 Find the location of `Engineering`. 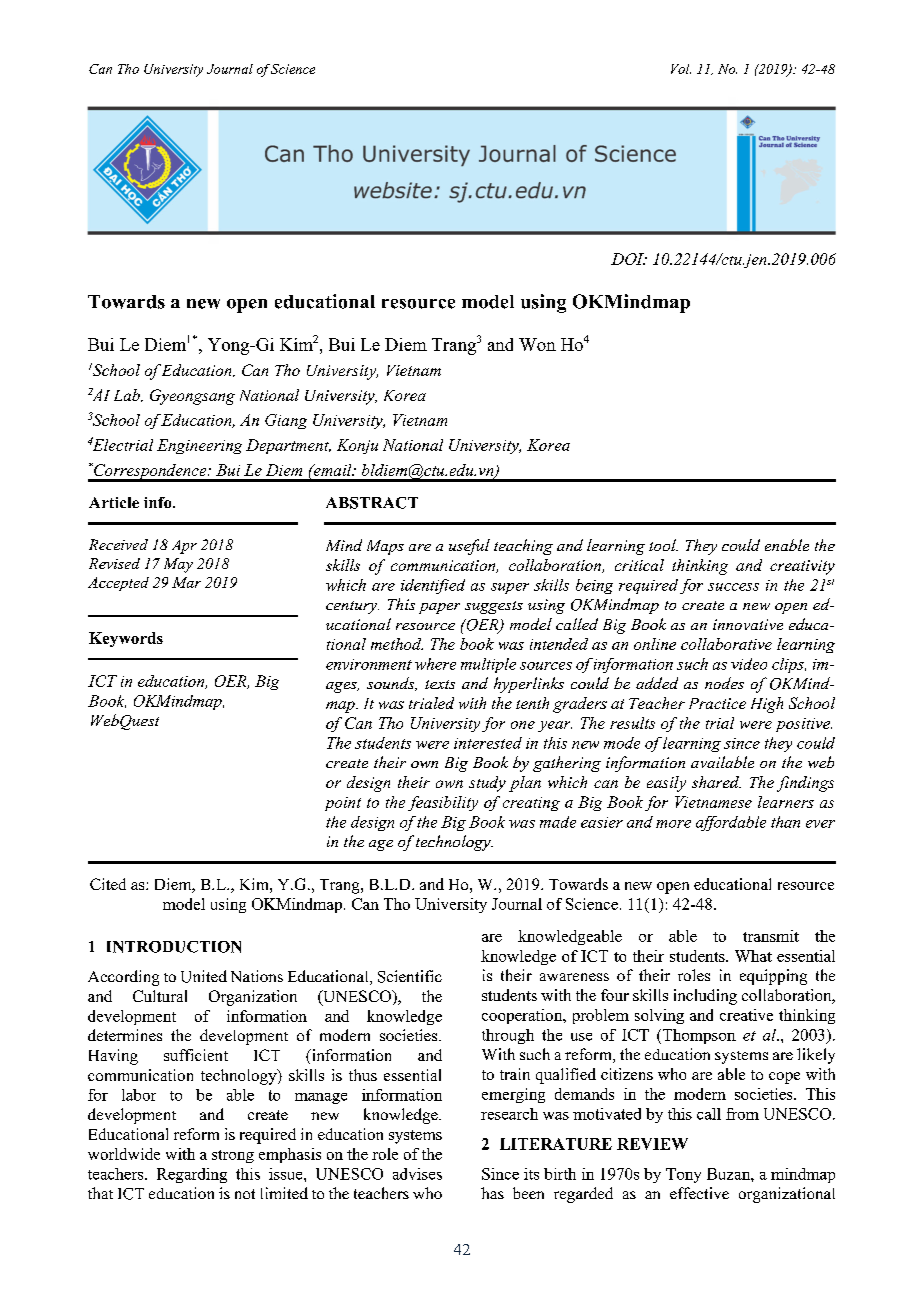

Engineering is located at coordinates (199, 446).
